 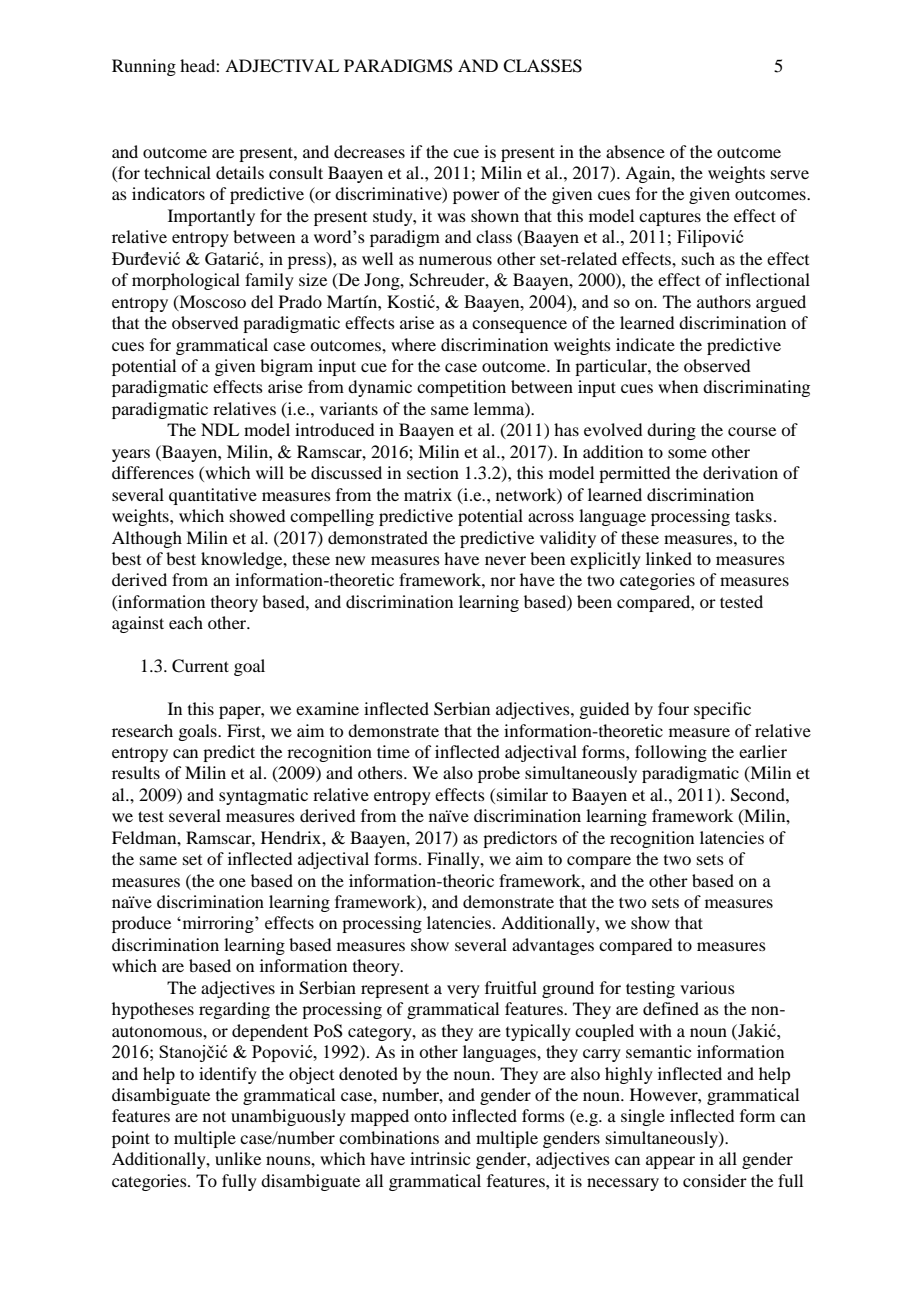 What do you see at coordinates (635, 151) in the document?
I see `absence` at bounding box center [635, 151].
